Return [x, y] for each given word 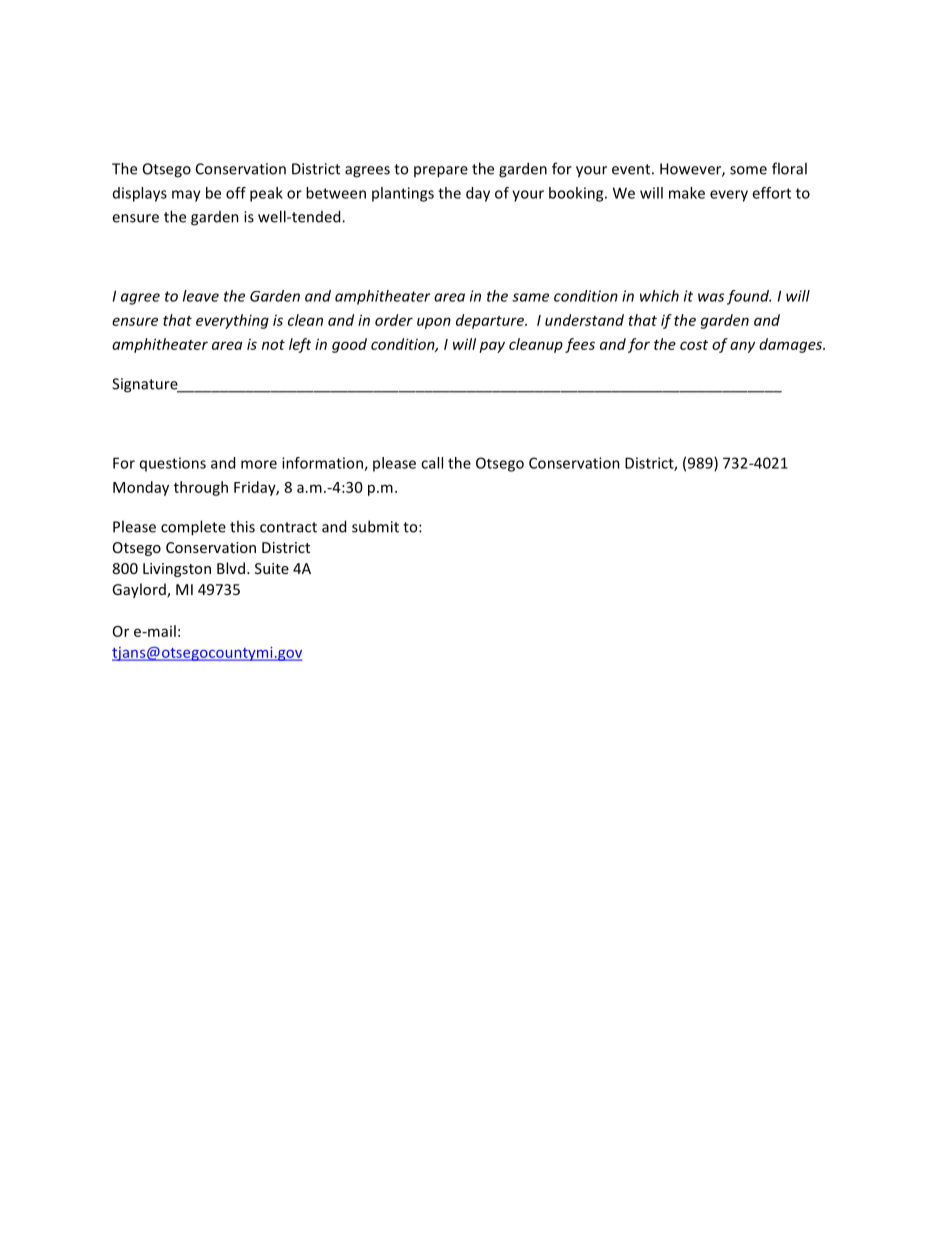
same [530, 297]
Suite [272, 568]
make [687, 193]
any [742, 347]
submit [375, 526]
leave [201, 296]
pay [492, 347]
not [273, 345]
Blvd [231, 568]
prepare [441, 172]
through [201, 488]
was [711, 297]
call [432, 463]
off [236, 193]
